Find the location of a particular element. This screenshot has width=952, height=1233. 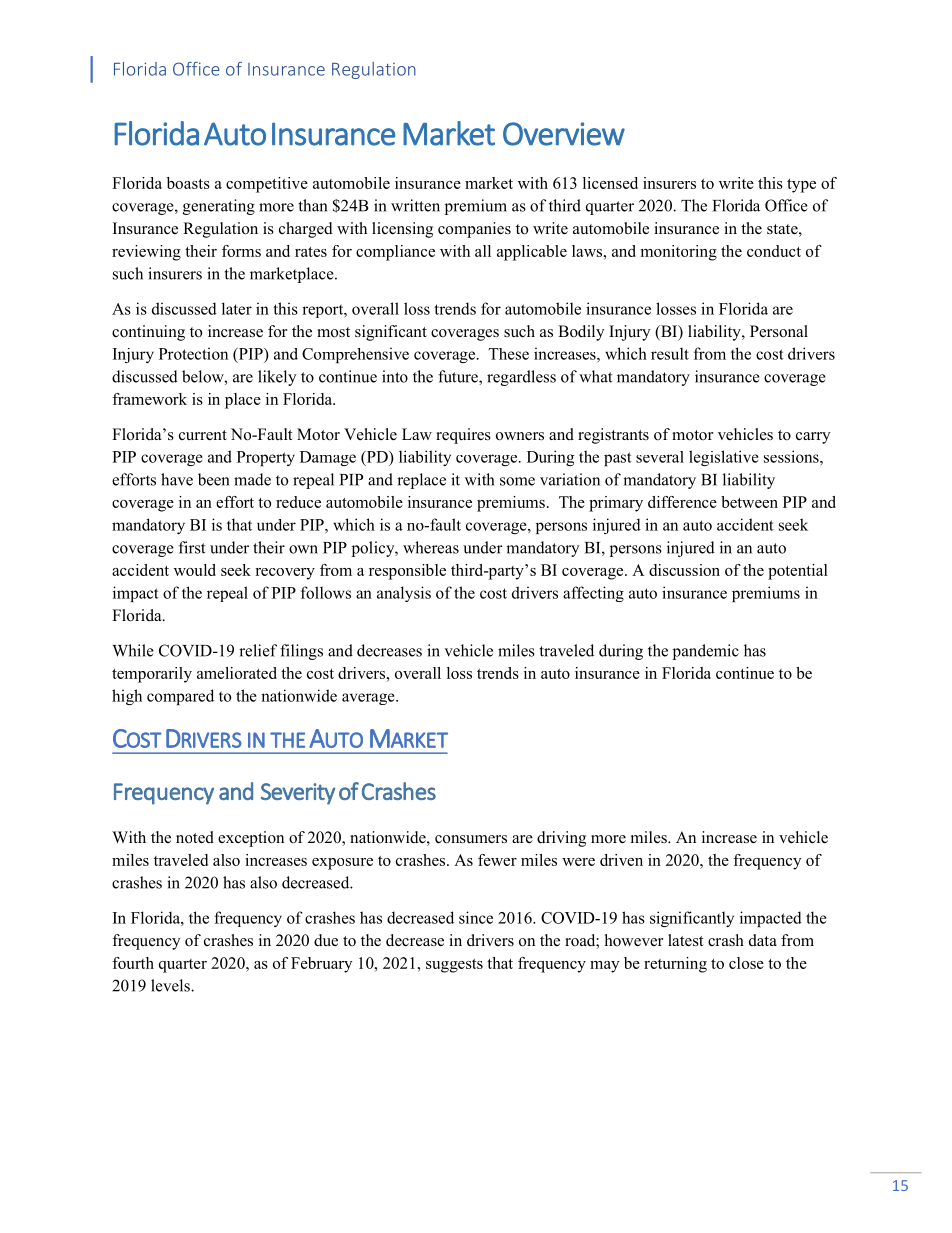

close is located at coordinates (746, 963).
